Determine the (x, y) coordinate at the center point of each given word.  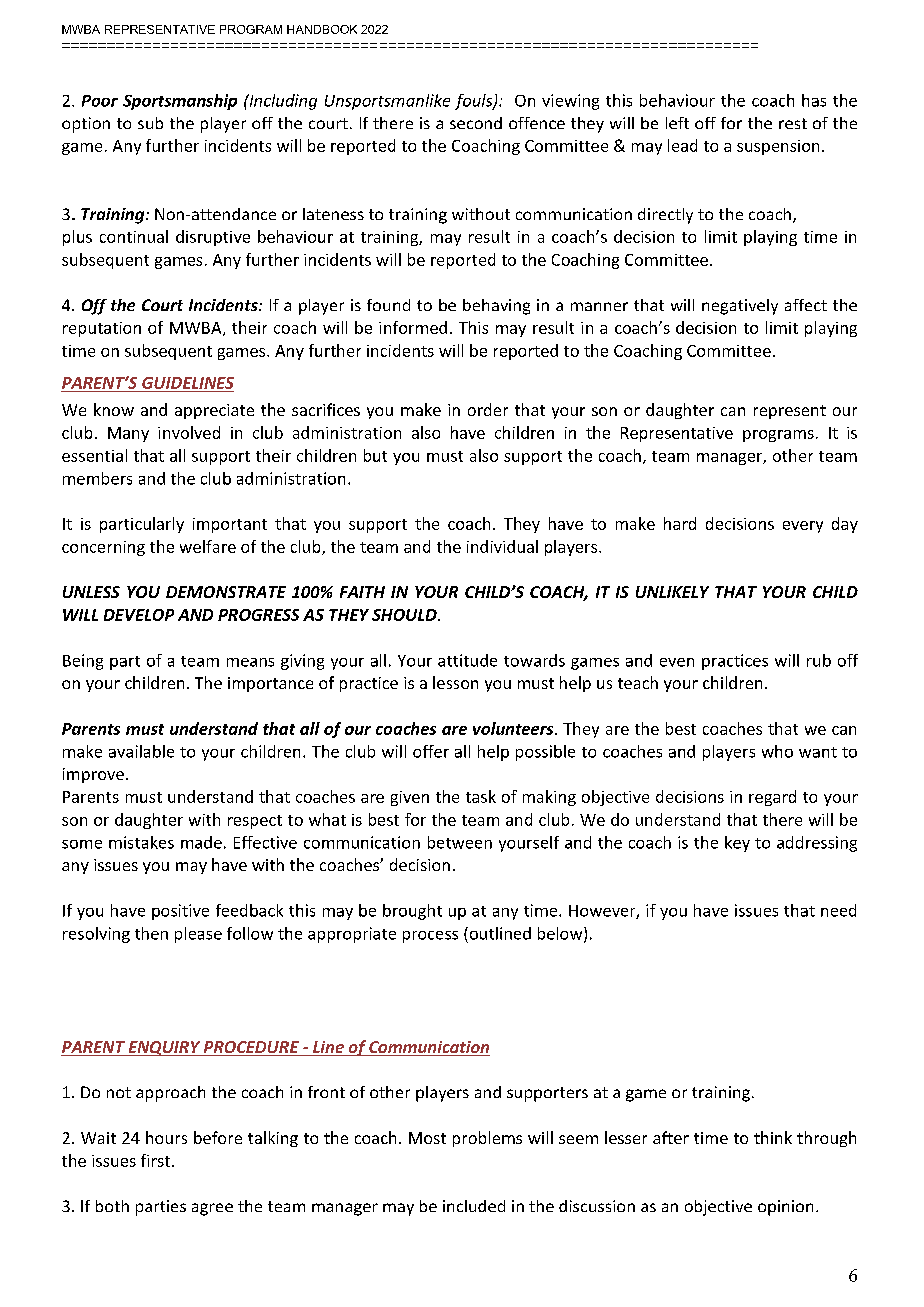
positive (180, 912)
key (737, 844)
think (773, 1137)
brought (412, 912)
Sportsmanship (180, 102)
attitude (467, 660)
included (474, 1206)
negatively (740, 307)
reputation (102, 329)
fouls (475, 102)
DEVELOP (139, 615)
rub (819, 660)
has (814, 100)
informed (413, 327)
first (157, 1160)
